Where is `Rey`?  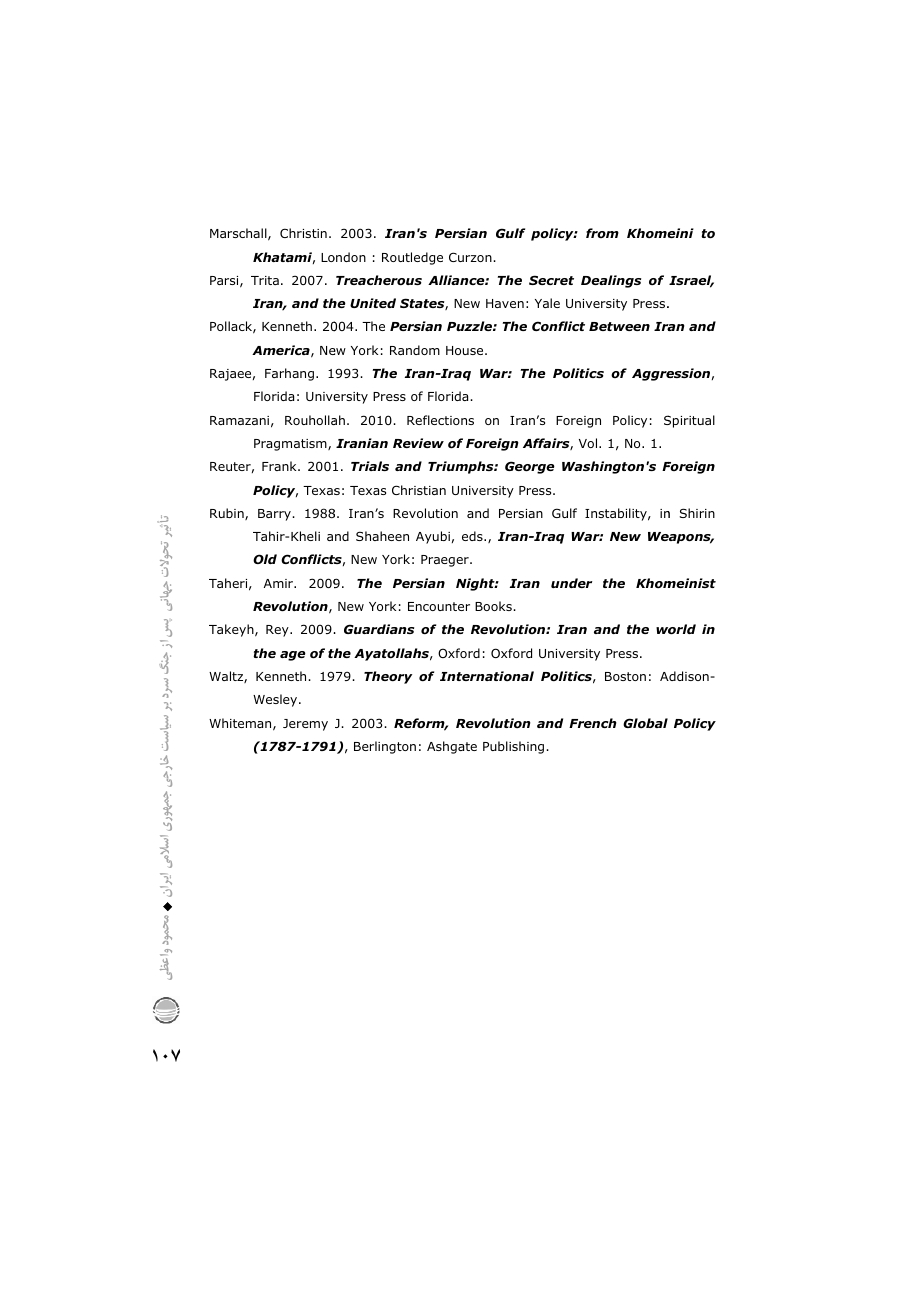
Rey is located at coordinates (278, 631).
